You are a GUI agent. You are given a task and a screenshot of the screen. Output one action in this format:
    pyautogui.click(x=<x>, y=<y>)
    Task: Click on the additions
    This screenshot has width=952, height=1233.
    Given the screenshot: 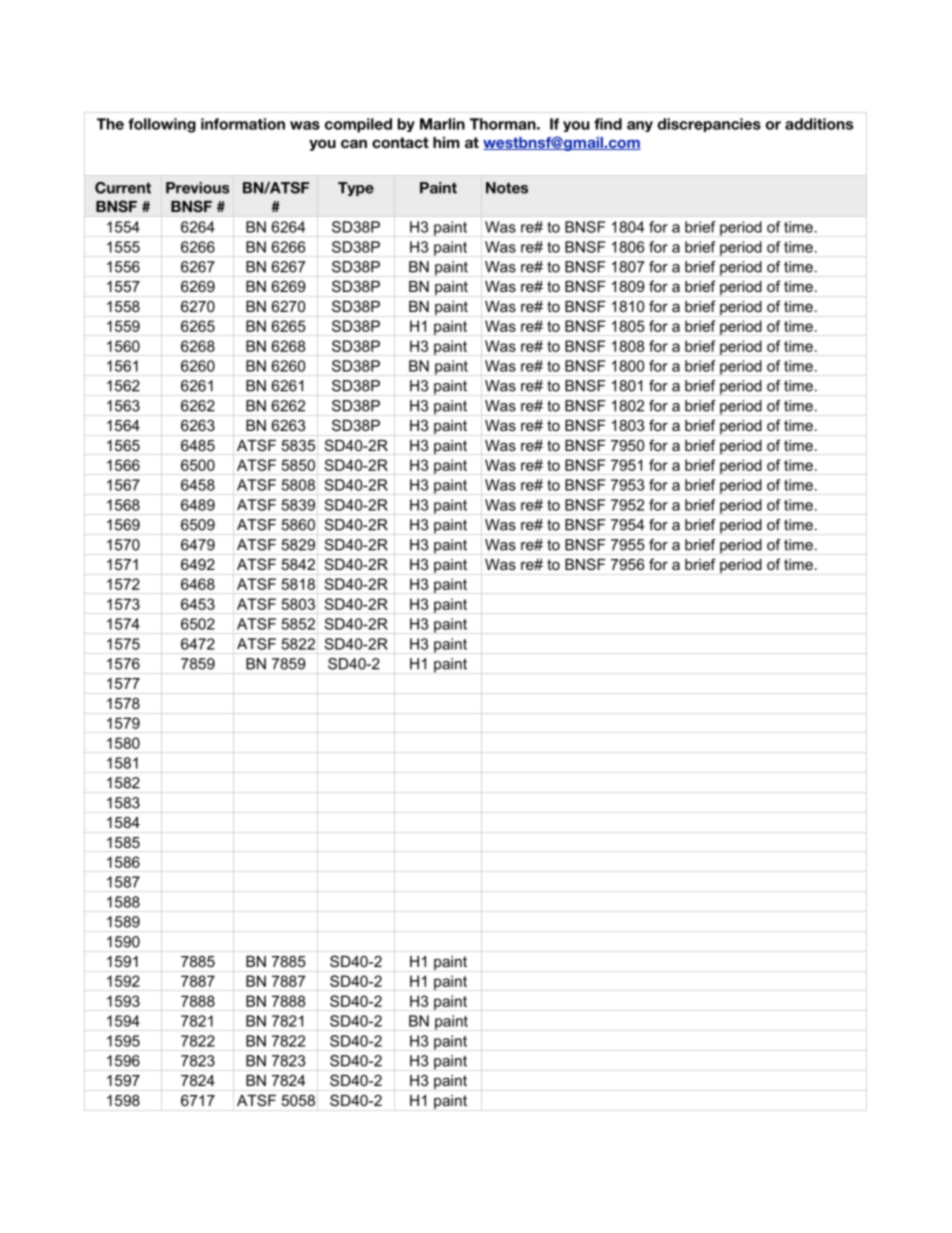 What is the action you would take?
    pyautogui.click(x=819, y=124)
